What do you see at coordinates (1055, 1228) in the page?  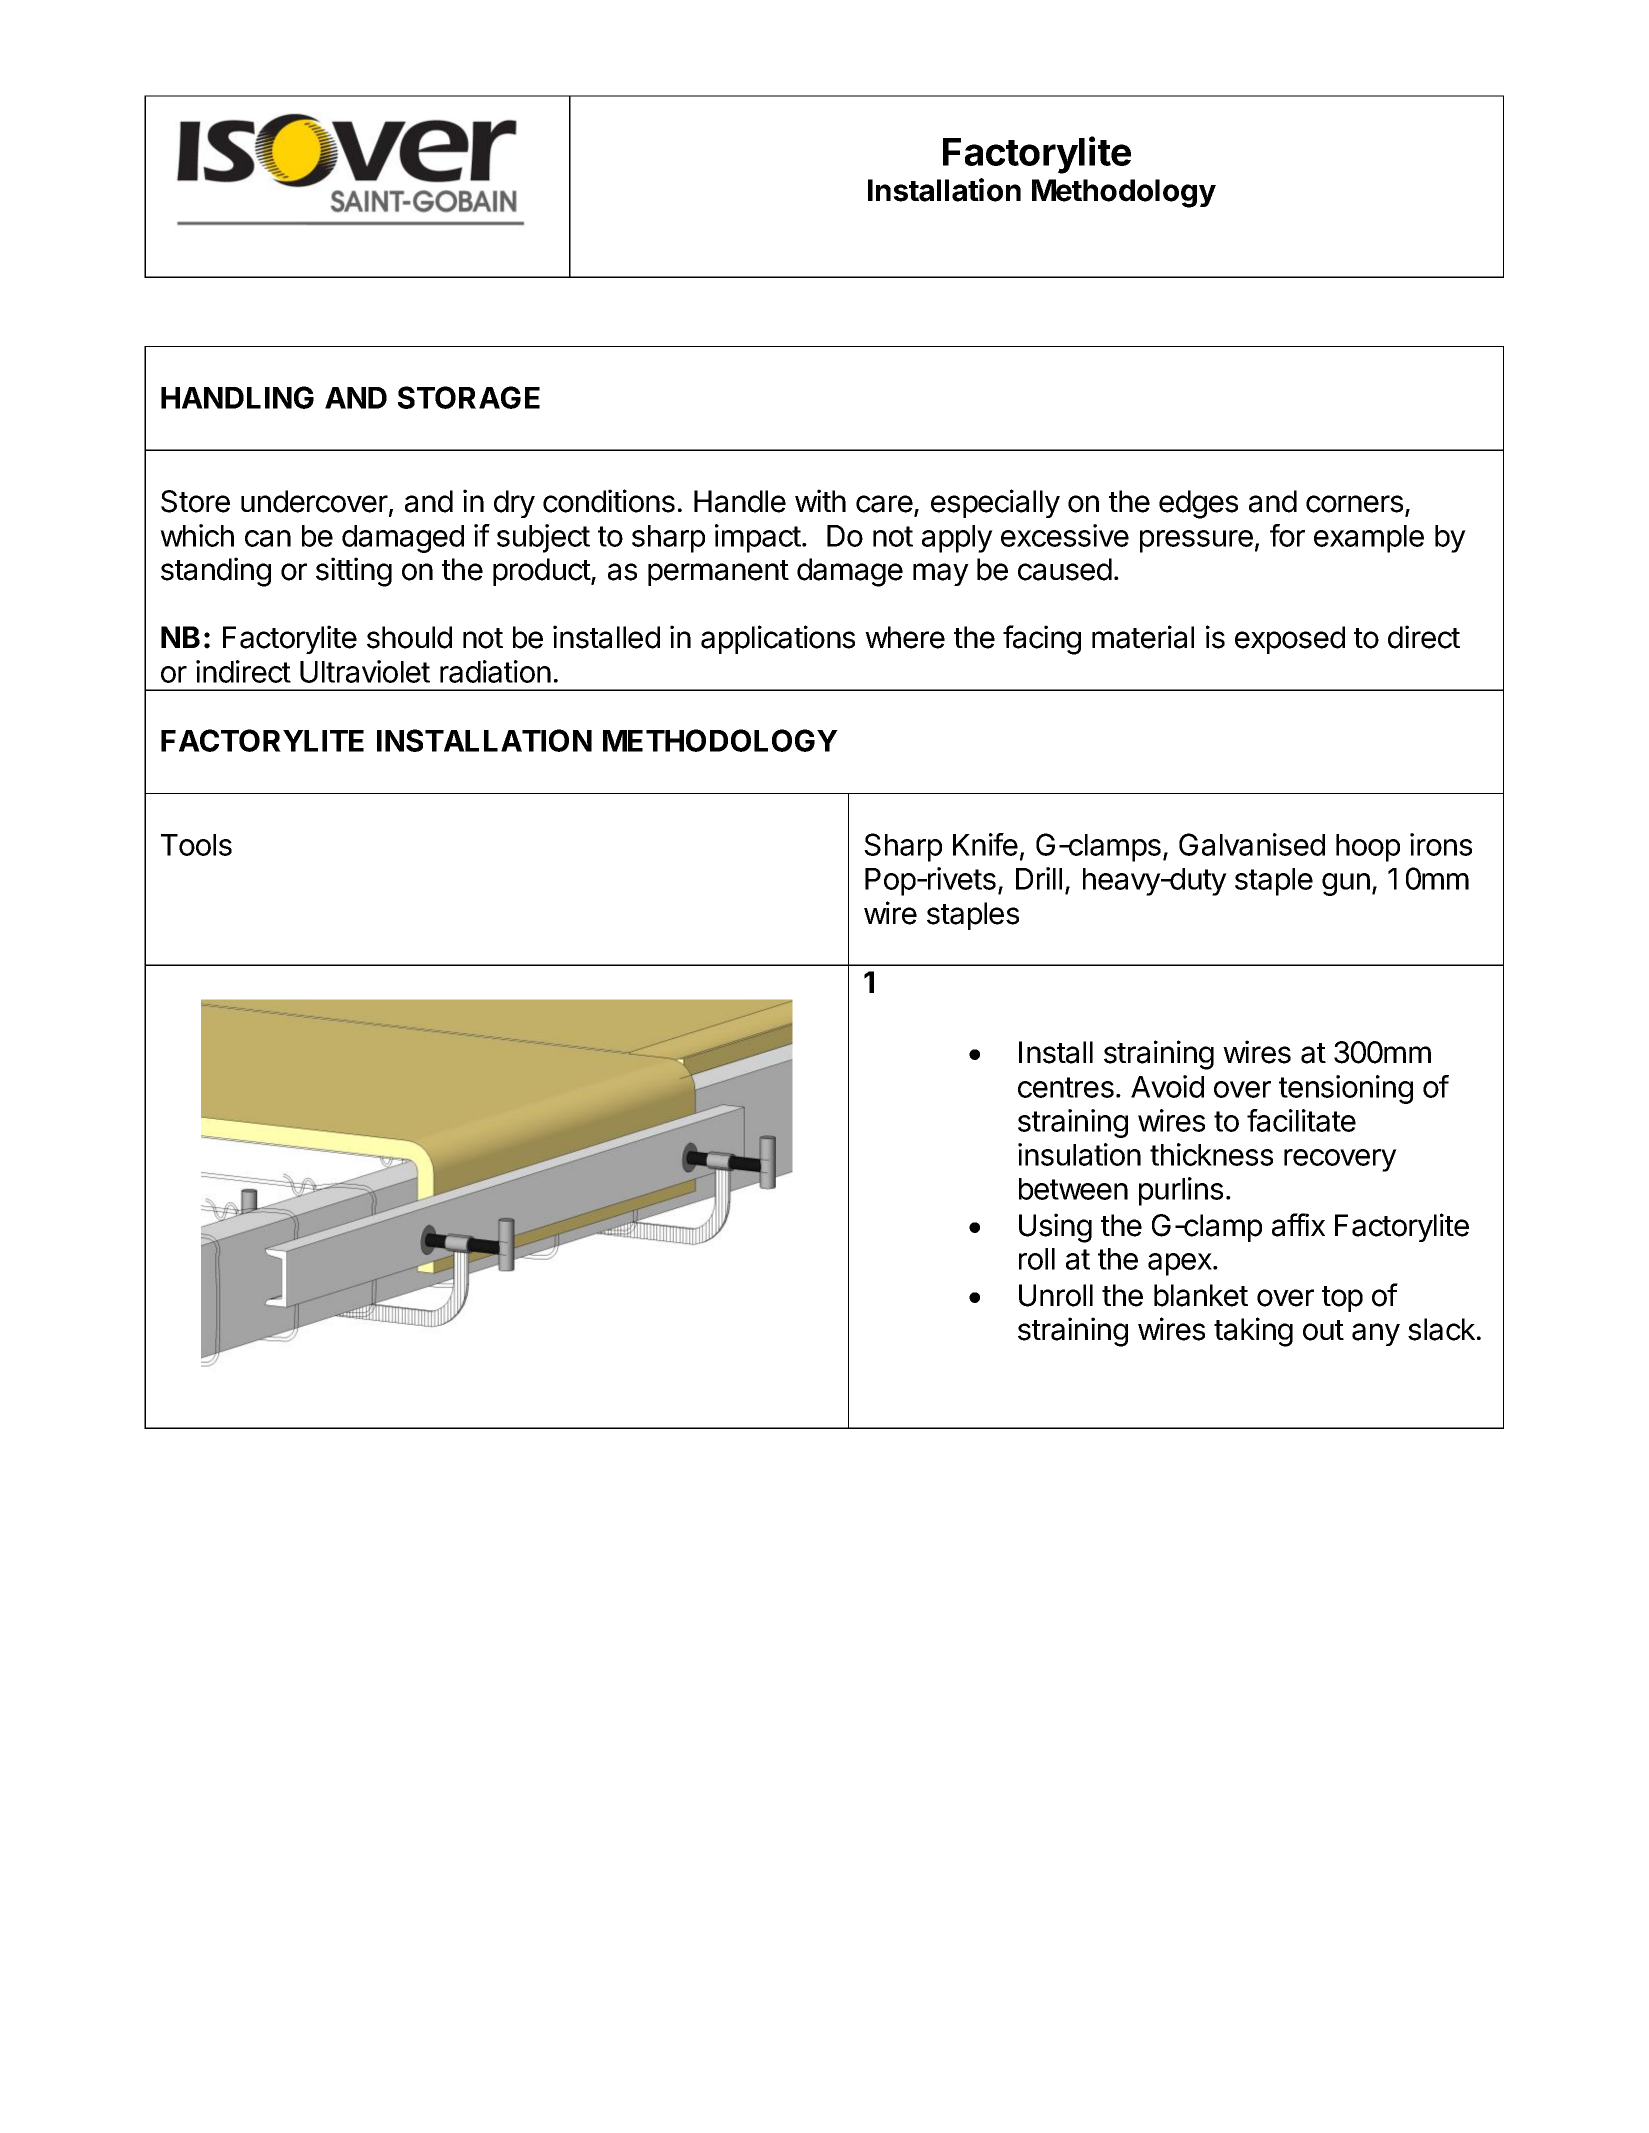 I see `Using` at bounding box center [1055, 1228].
